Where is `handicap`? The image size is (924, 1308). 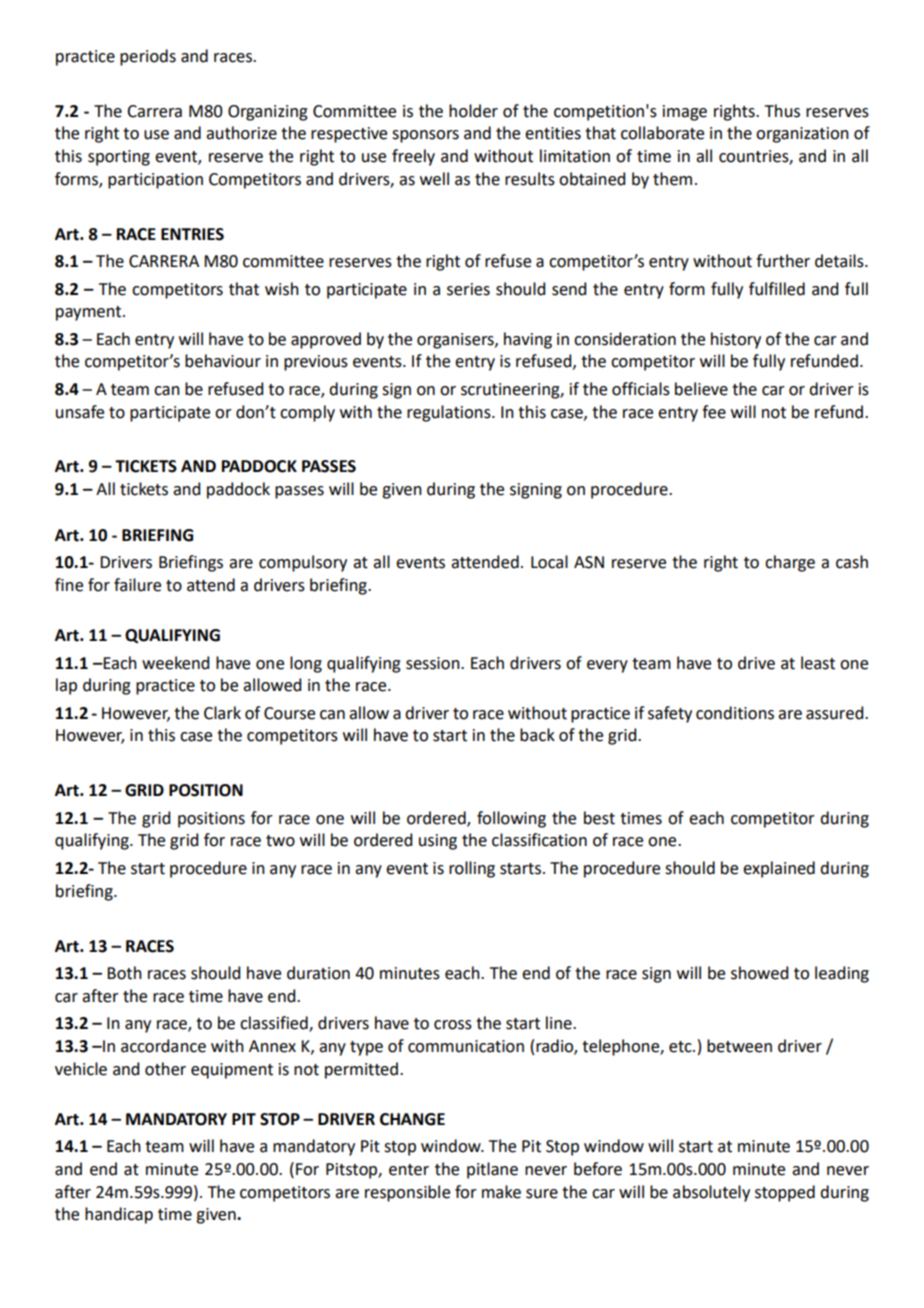 handicap is located at coordinates (119, 1215).
